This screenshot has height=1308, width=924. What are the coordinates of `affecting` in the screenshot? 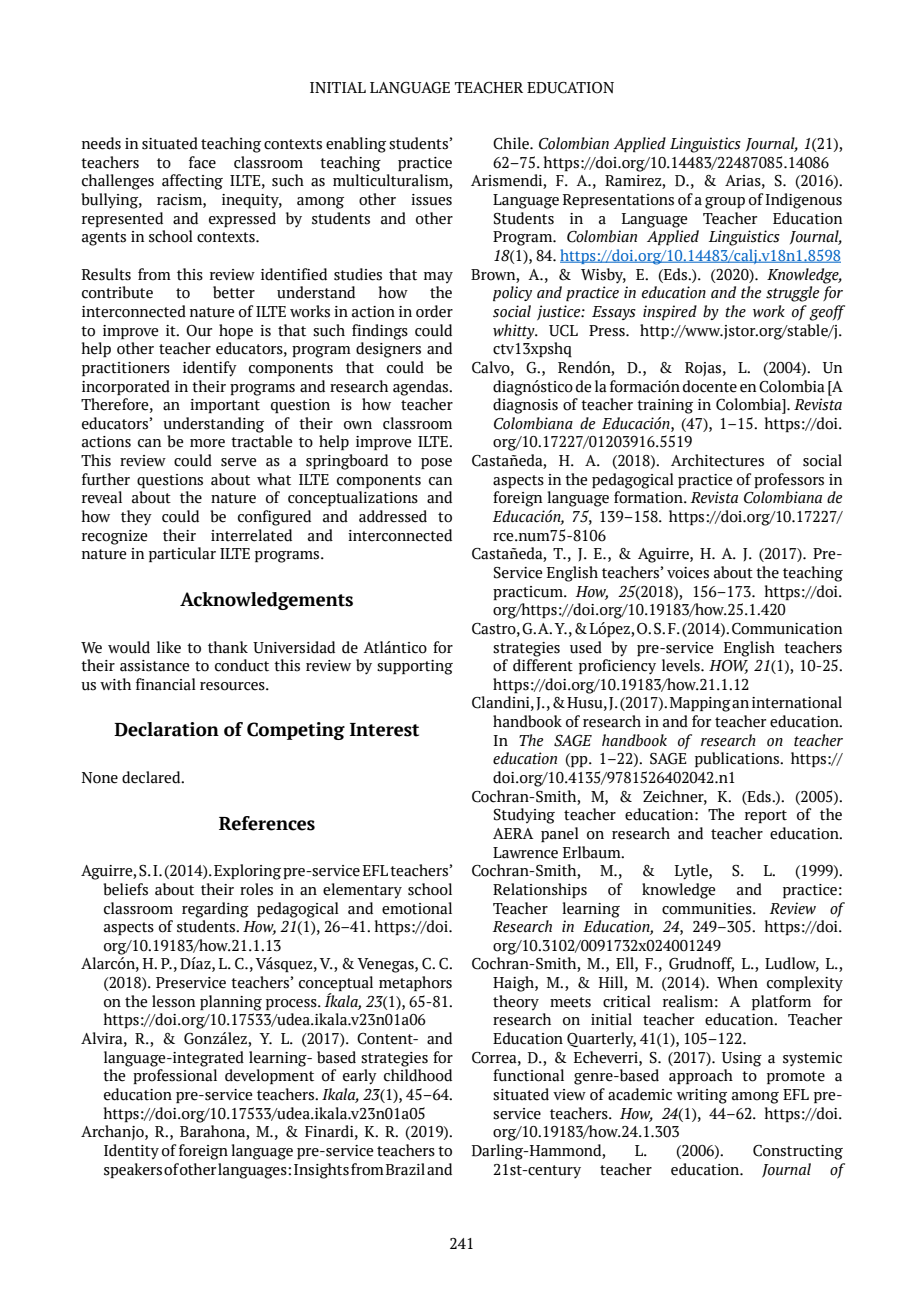 It's located at (192, 182).
